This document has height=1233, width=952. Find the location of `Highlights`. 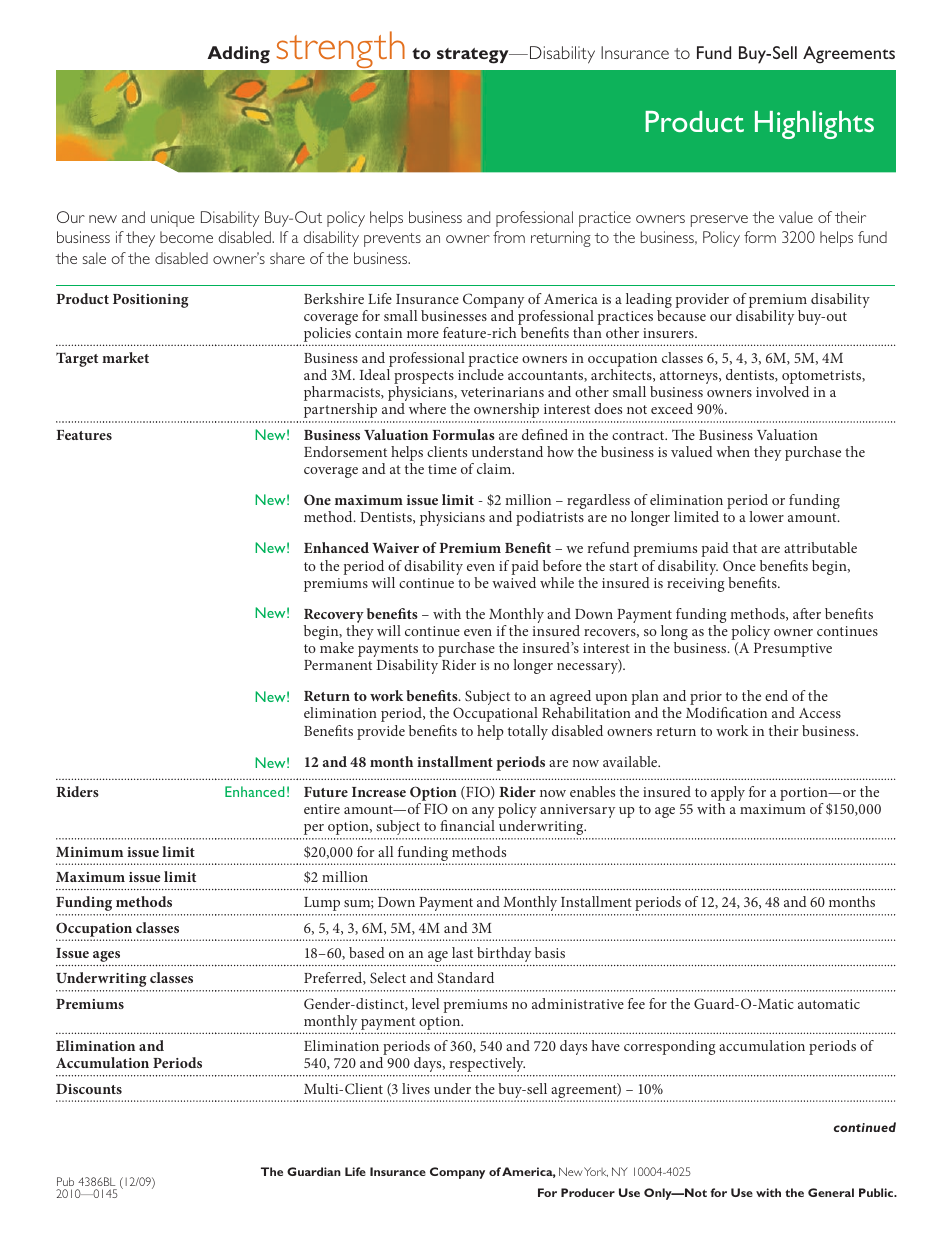

Highlights is located at coordinates (814, 125).
